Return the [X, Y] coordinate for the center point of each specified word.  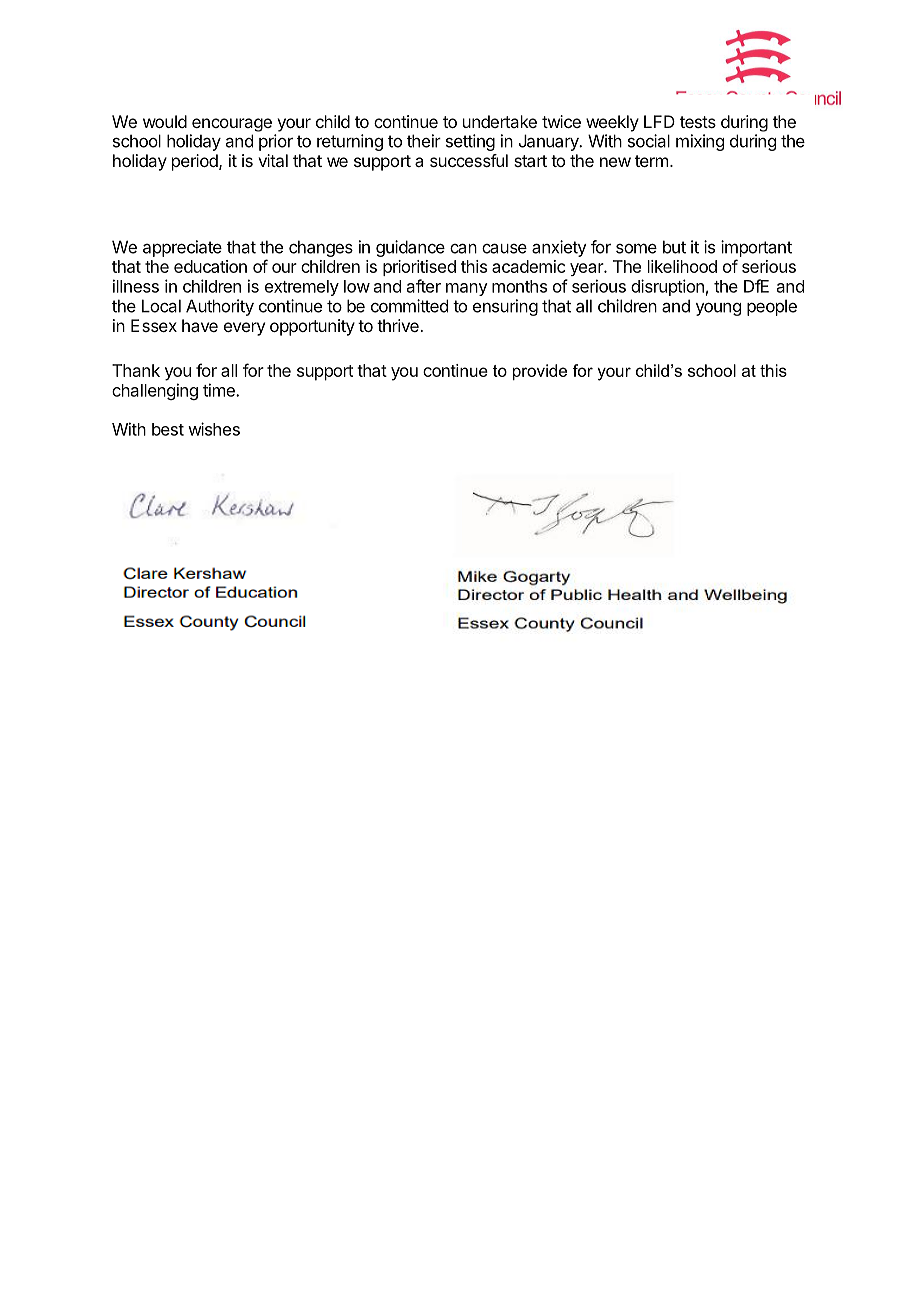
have [200, 325]
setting [470, 142]
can [463, 248]
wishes [214, 429]
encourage [232, 125]
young [718, 309]
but [674, 247]
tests [698, 122]
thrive [399, 325]
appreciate [182, 248]
